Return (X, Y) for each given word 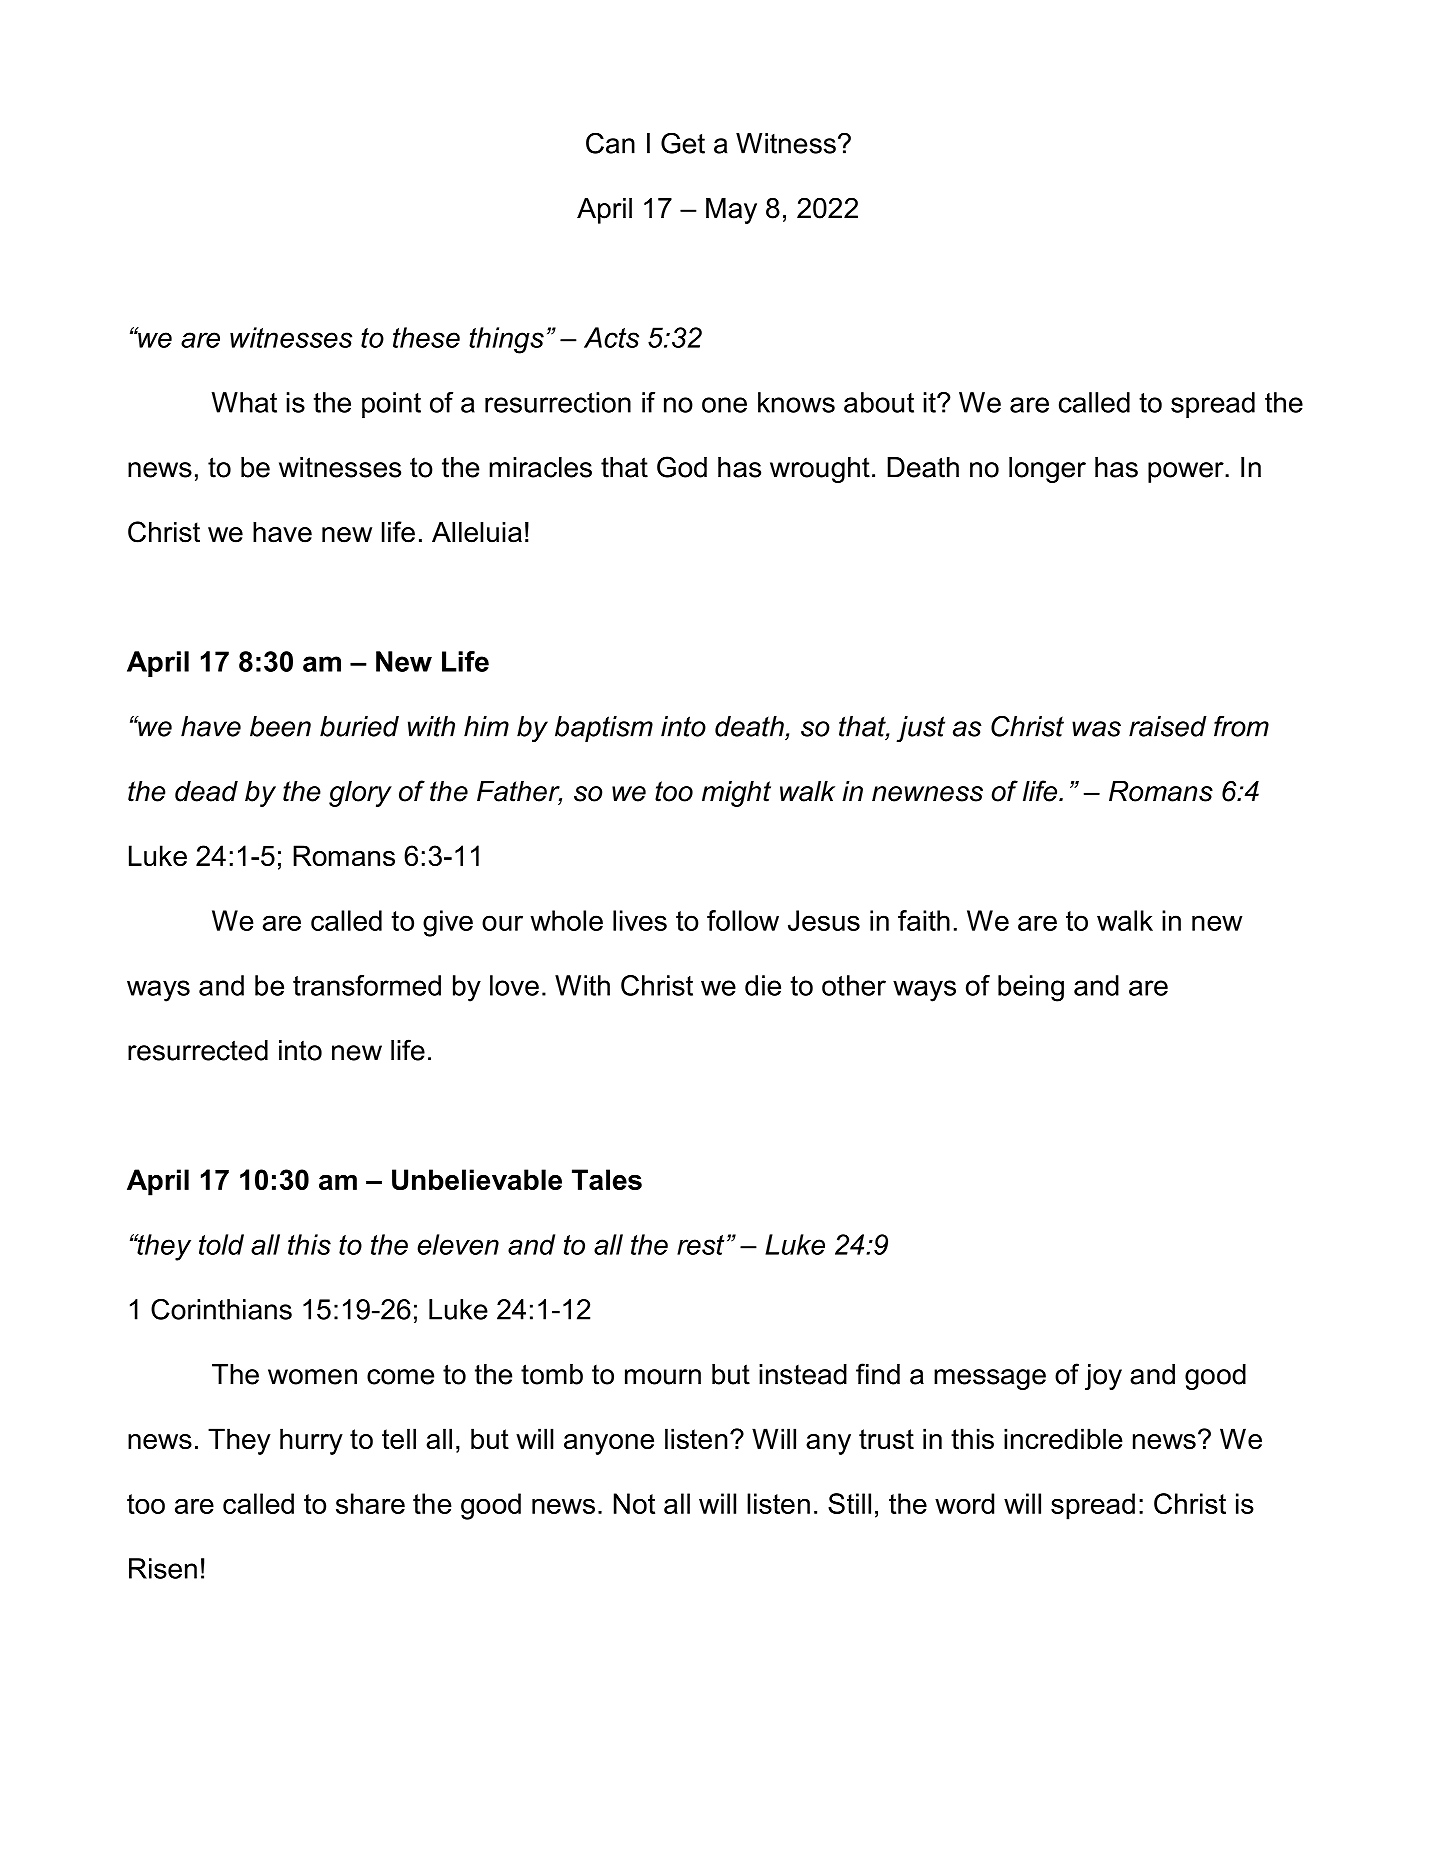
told (221, 1244)
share (370, 1503)
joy (1103, 1377)
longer (1047, 470)
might (736, 794)
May (731, 211)
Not (634, 1503)
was (1096, 729)
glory (360, 794)
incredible (1063, 1439)
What (244, 402)
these (426, 337)
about (879, 402)
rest (700, 1245)
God (682, 467)
